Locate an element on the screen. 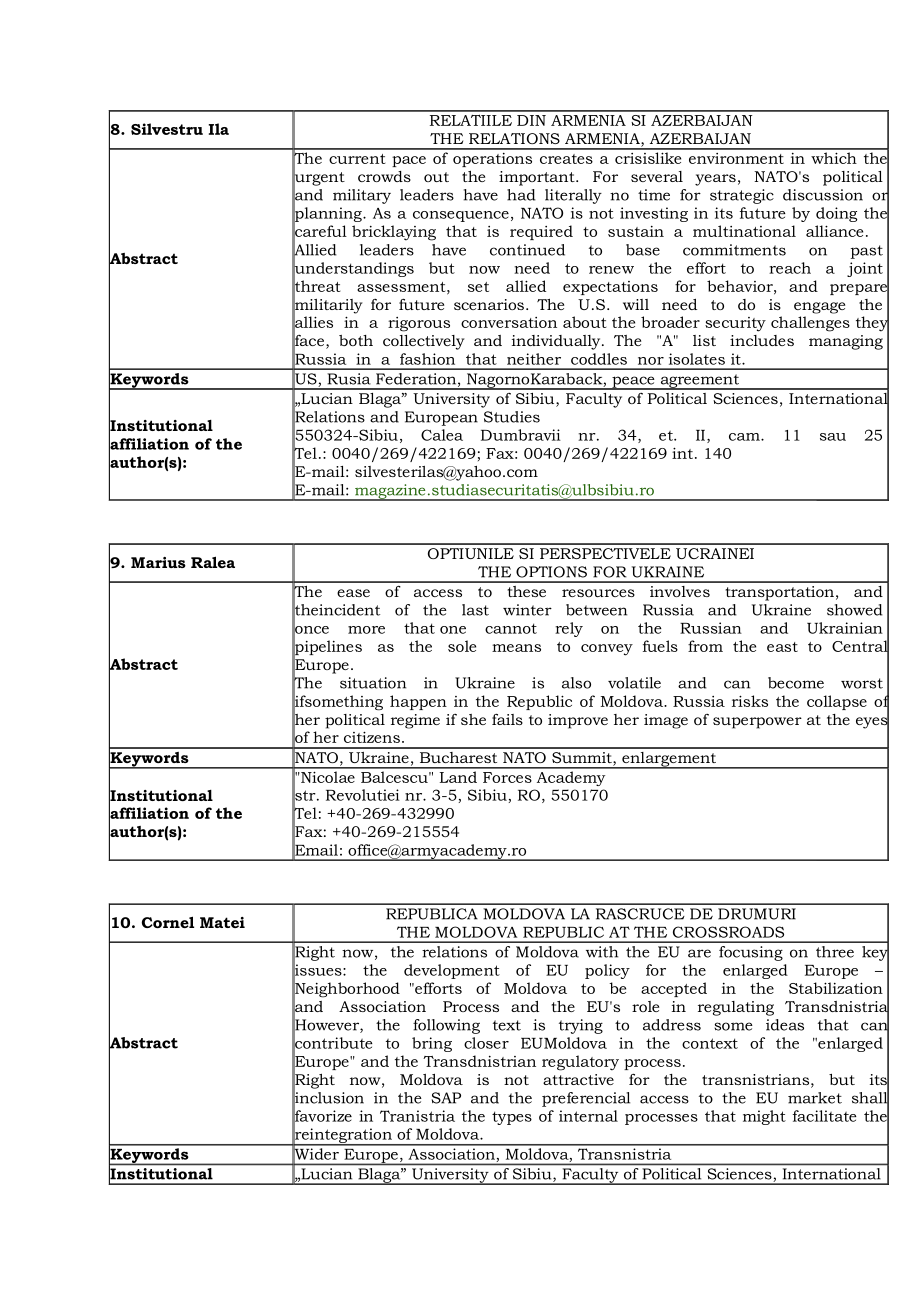 The image size is (924, 1308). fails is located at coordinates (507, 719).
